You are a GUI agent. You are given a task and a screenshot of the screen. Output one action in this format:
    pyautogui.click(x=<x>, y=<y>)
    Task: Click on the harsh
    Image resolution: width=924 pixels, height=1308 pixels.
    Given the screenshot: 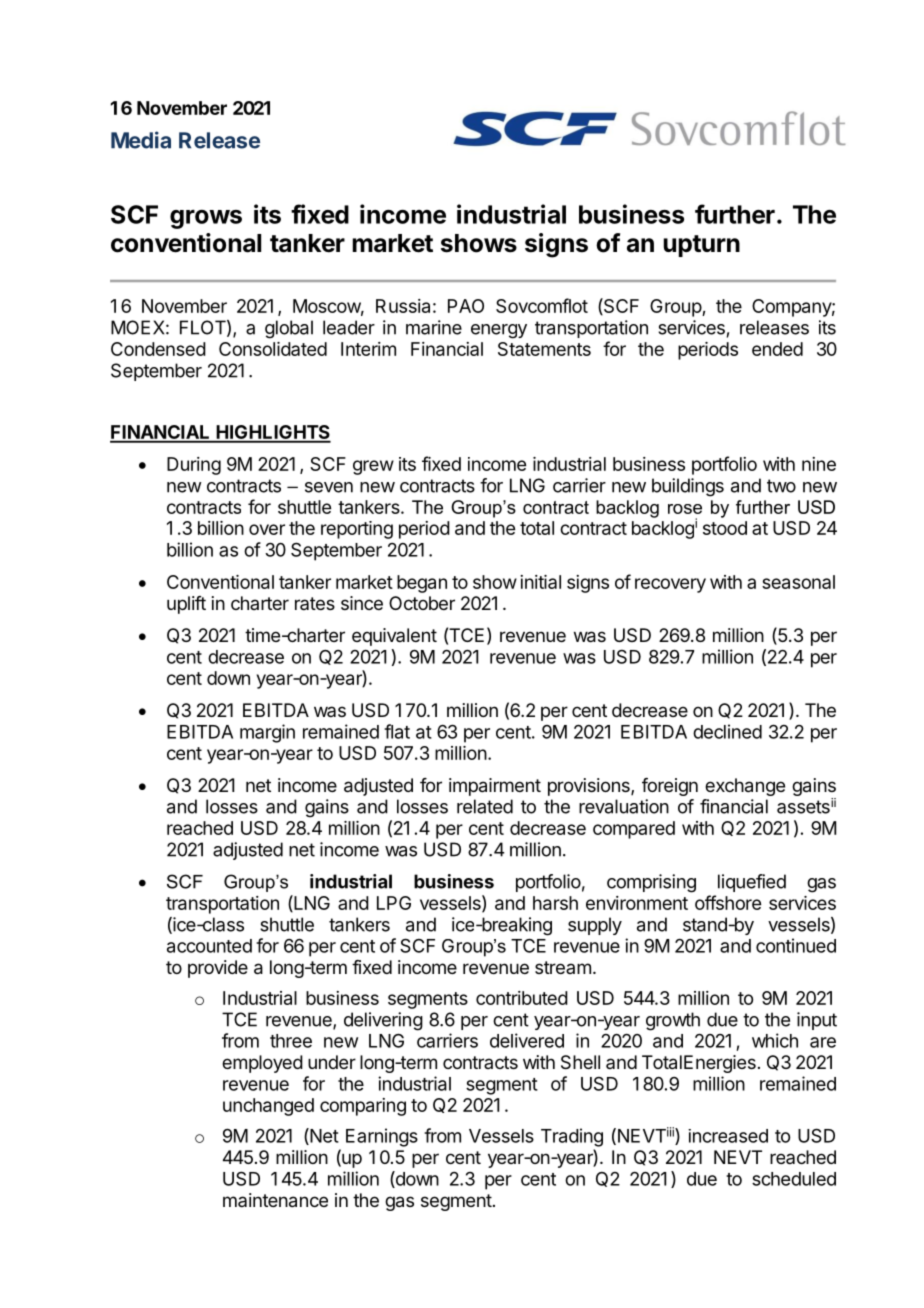 What is the action you would take?
    pyautogui.click(x=555, y=903)
